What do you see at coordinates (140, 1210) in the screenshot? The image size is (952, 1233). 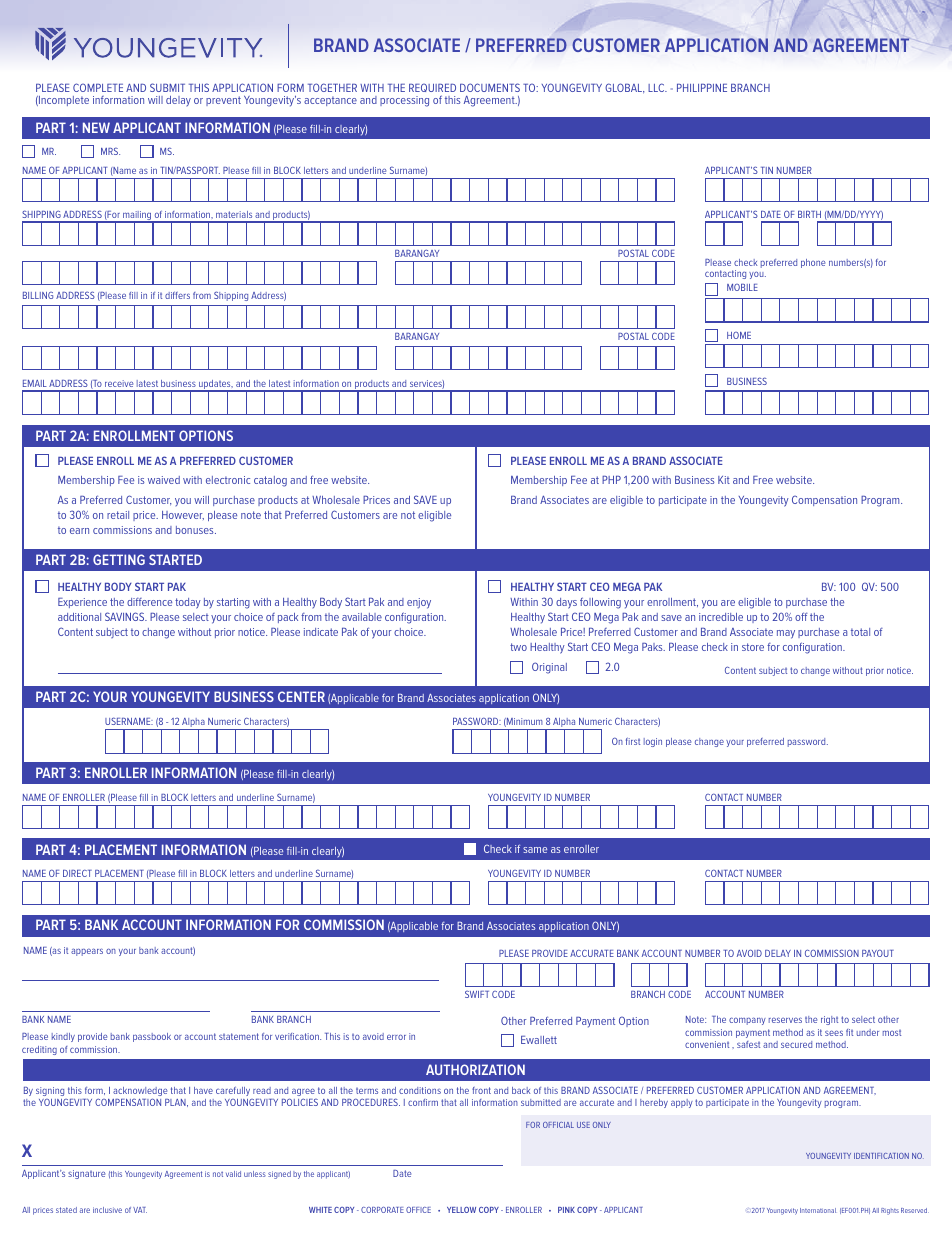 I see `VAT` at bounding box center [140, 1210].
